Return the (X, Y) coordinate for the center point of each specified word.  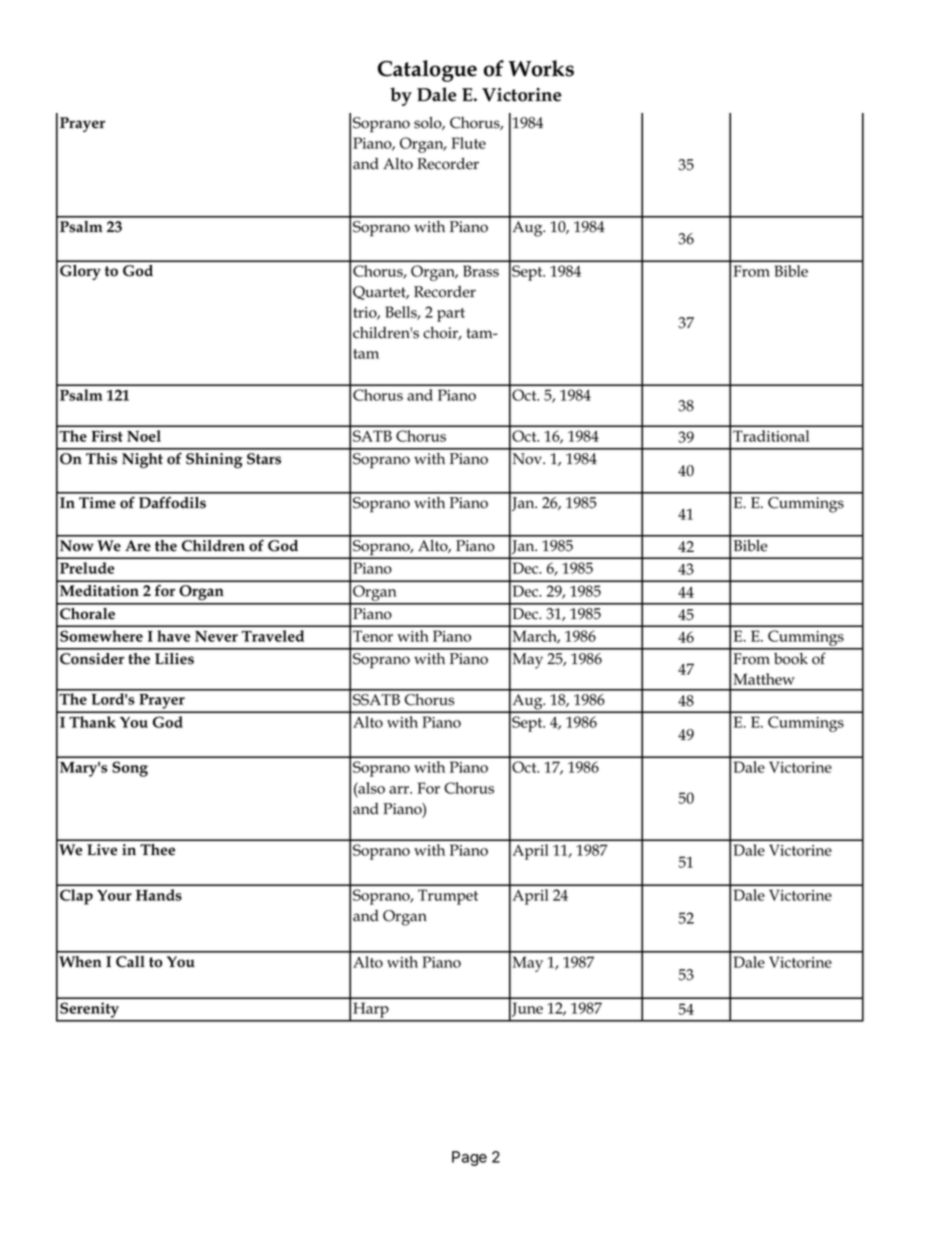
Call (130, 962)
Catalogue (427, 71)
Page (469, 1158)
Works (541, 68)
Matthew (764, 679)
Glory (80, 272)
